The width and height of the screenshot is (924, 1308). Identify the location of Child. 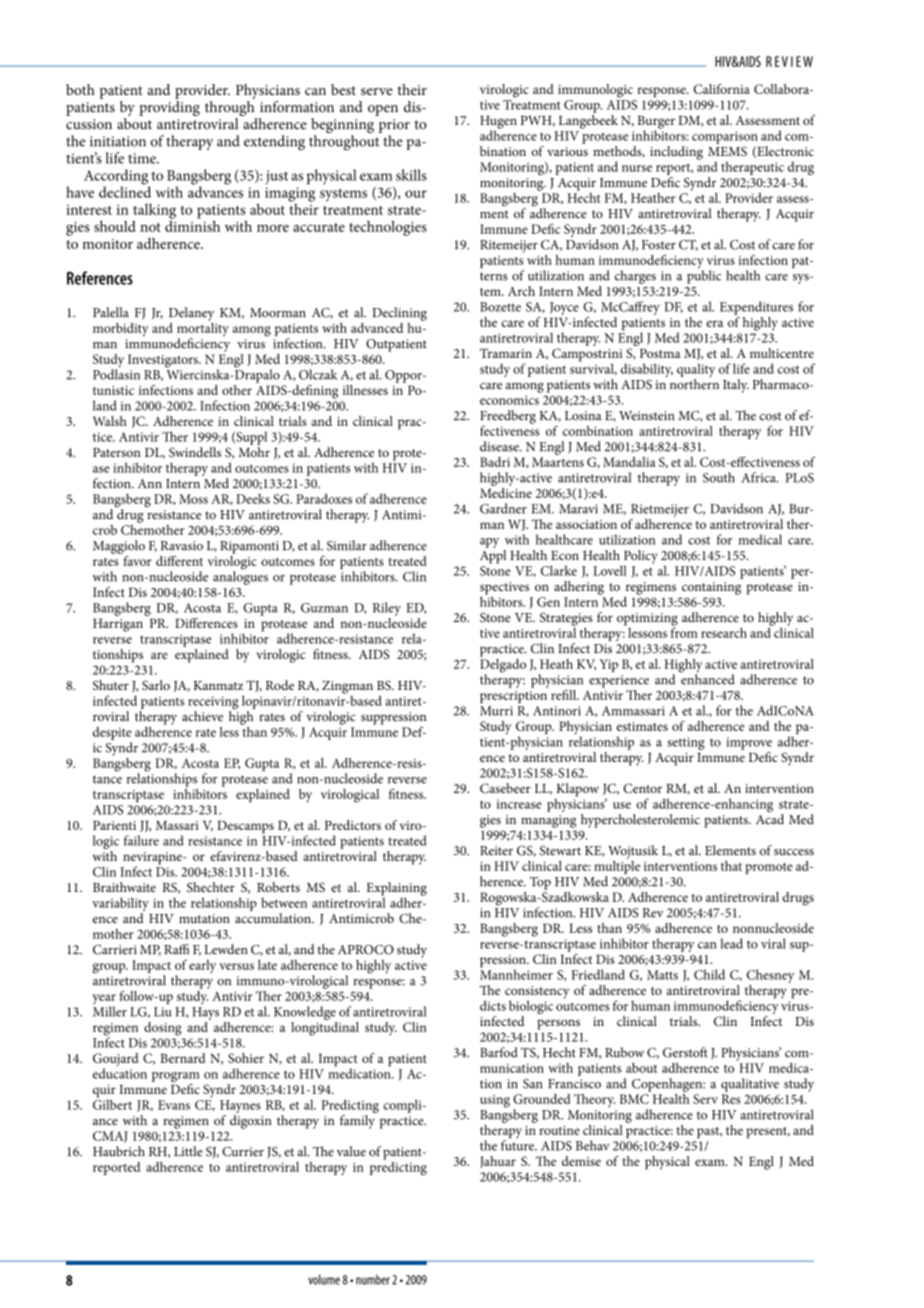
(709, 974).
